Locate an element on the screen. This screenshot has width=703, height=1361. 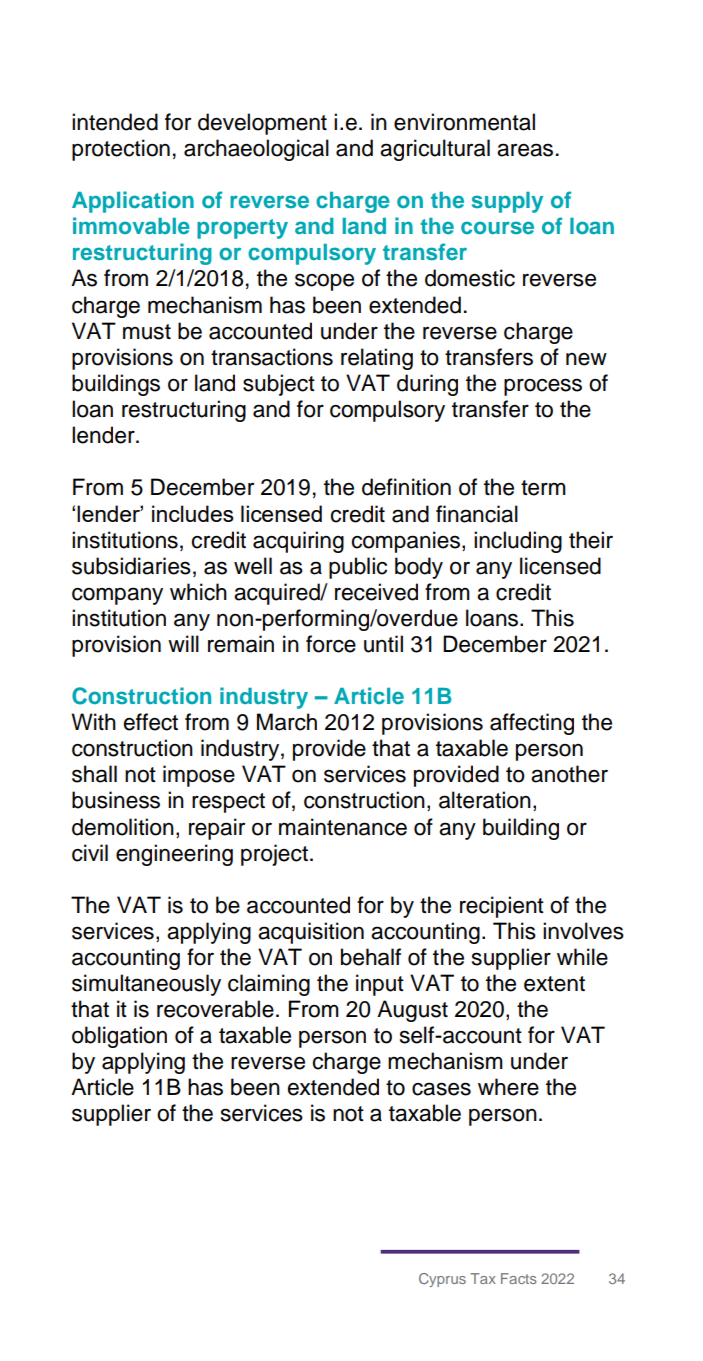
protection is located at coordinates (121, 150).
